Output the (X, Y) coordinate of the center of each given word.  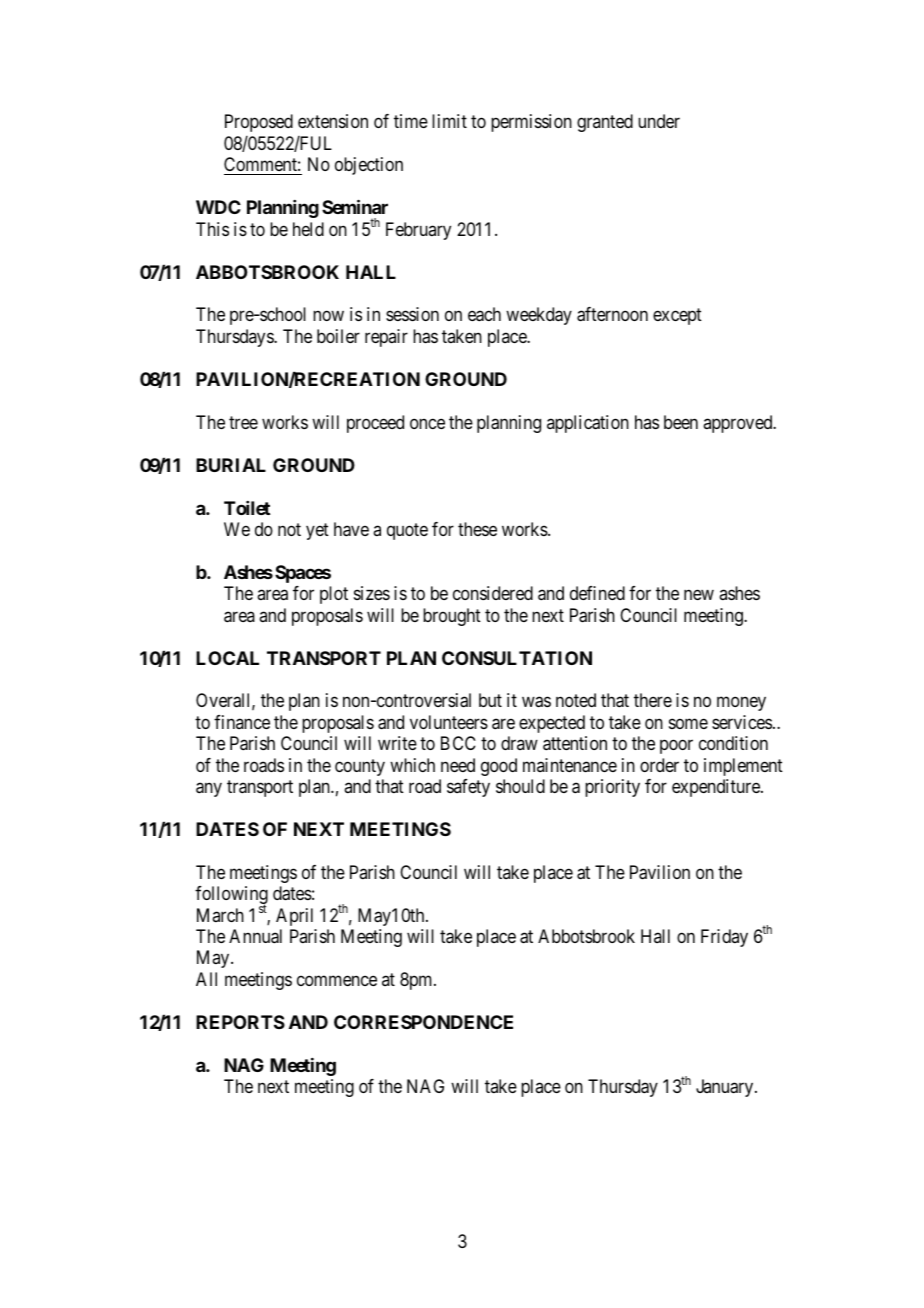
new (699, 595)
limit (449, 121)
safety (468, 788)
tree (243, 422)
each (484, 314)
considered (493, 593)
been (681, 422)
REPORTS (240, 1022)
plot (334, 595)
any (209, 789)
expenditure (717, 788)
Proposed (259, 123)
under (659, 121)
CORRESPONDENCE (423, 1022)
